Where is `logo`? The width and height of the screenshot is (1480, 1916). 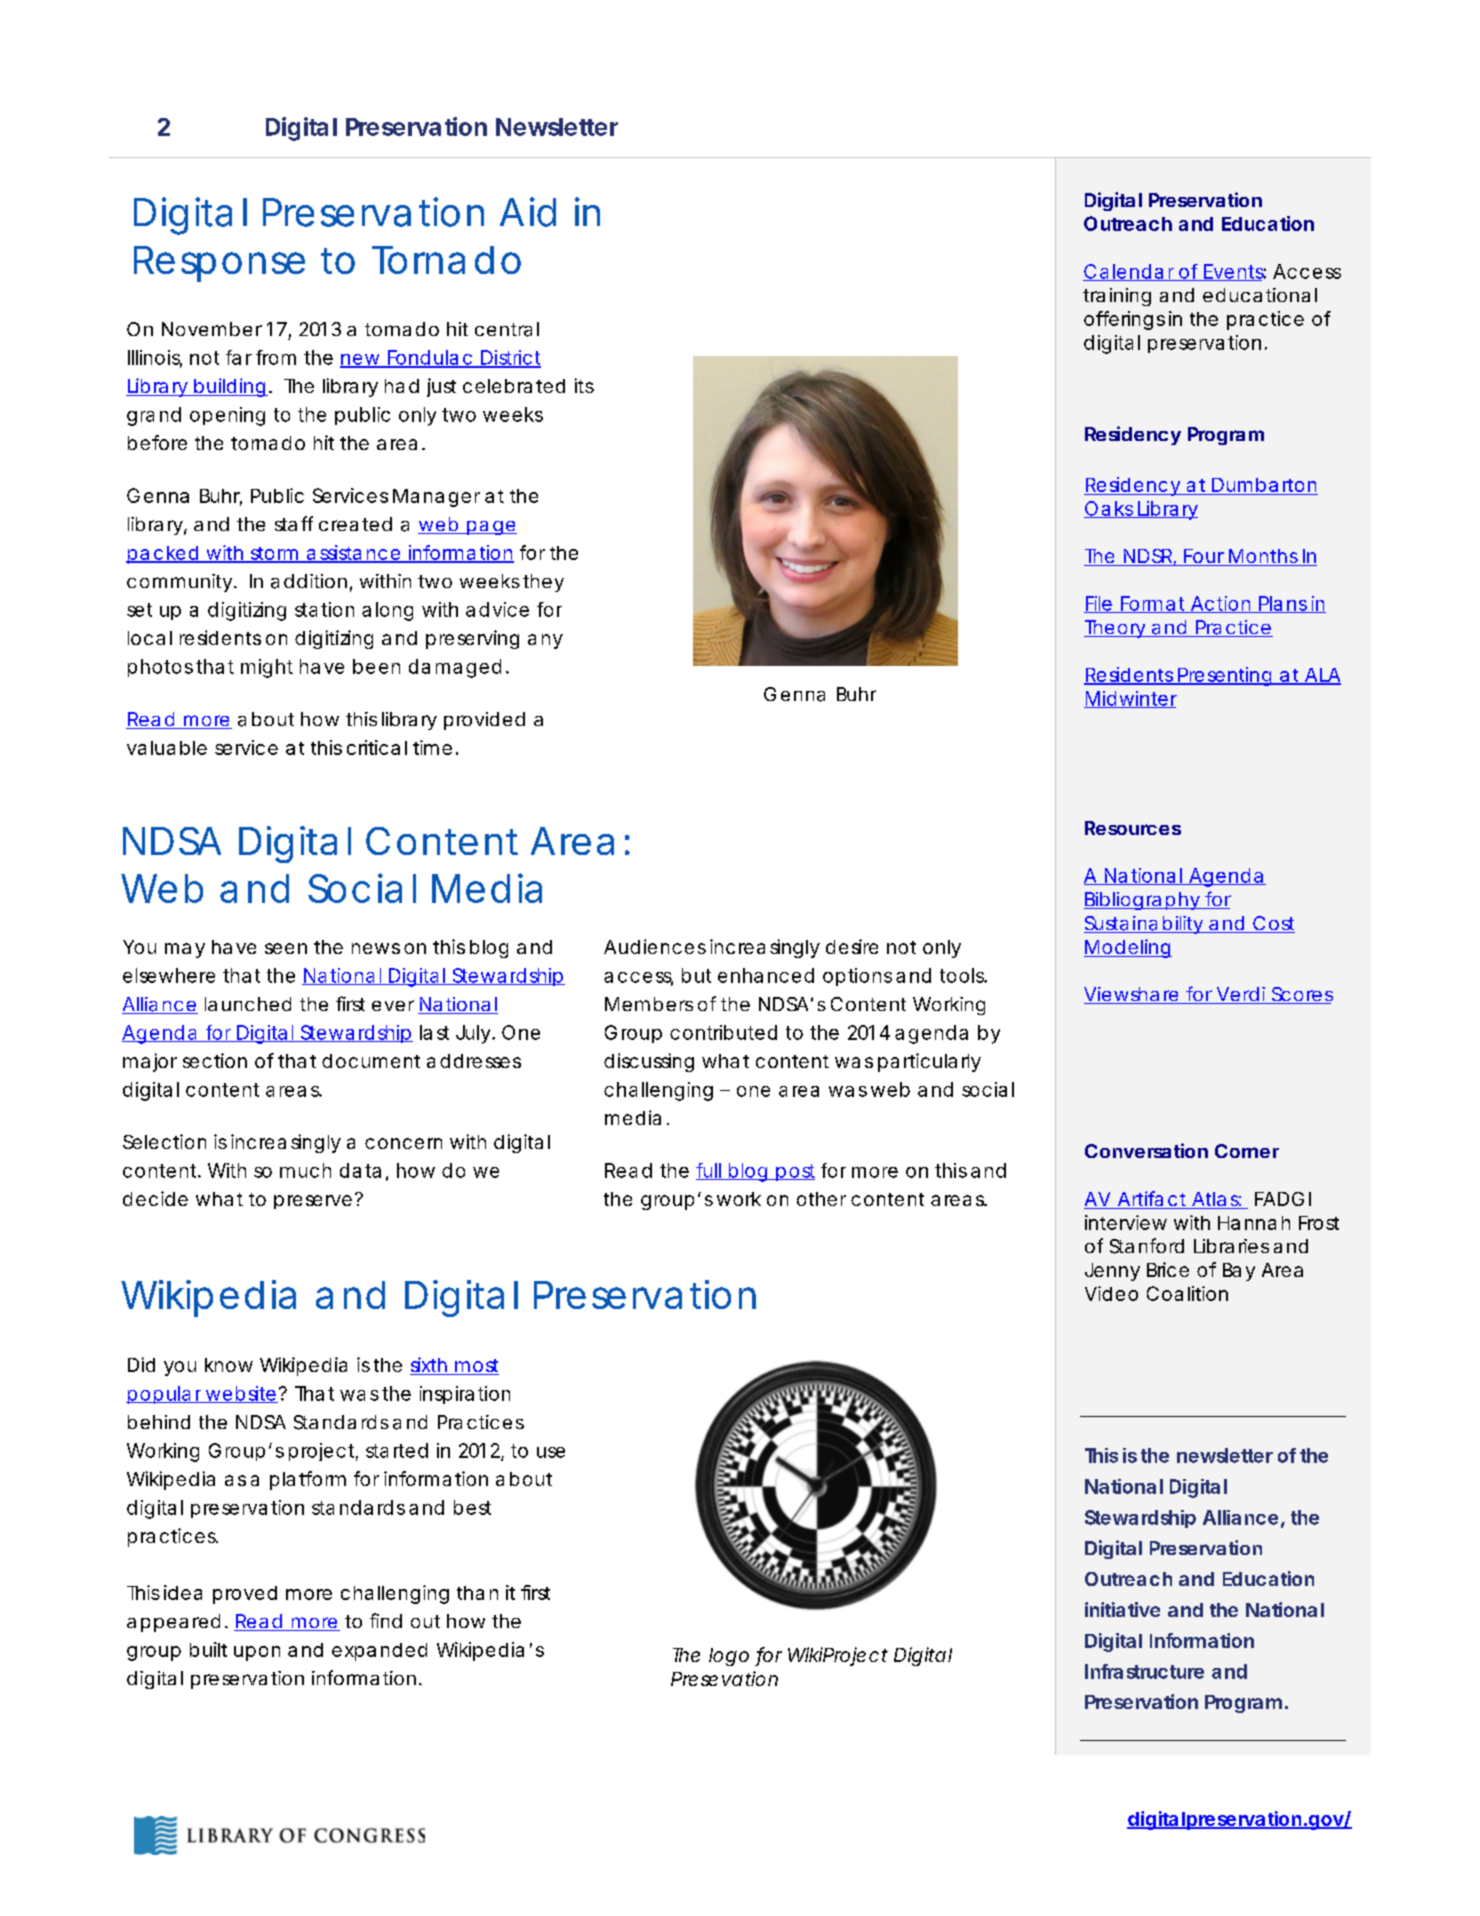 logo is located at coordinates (729, 1657).
